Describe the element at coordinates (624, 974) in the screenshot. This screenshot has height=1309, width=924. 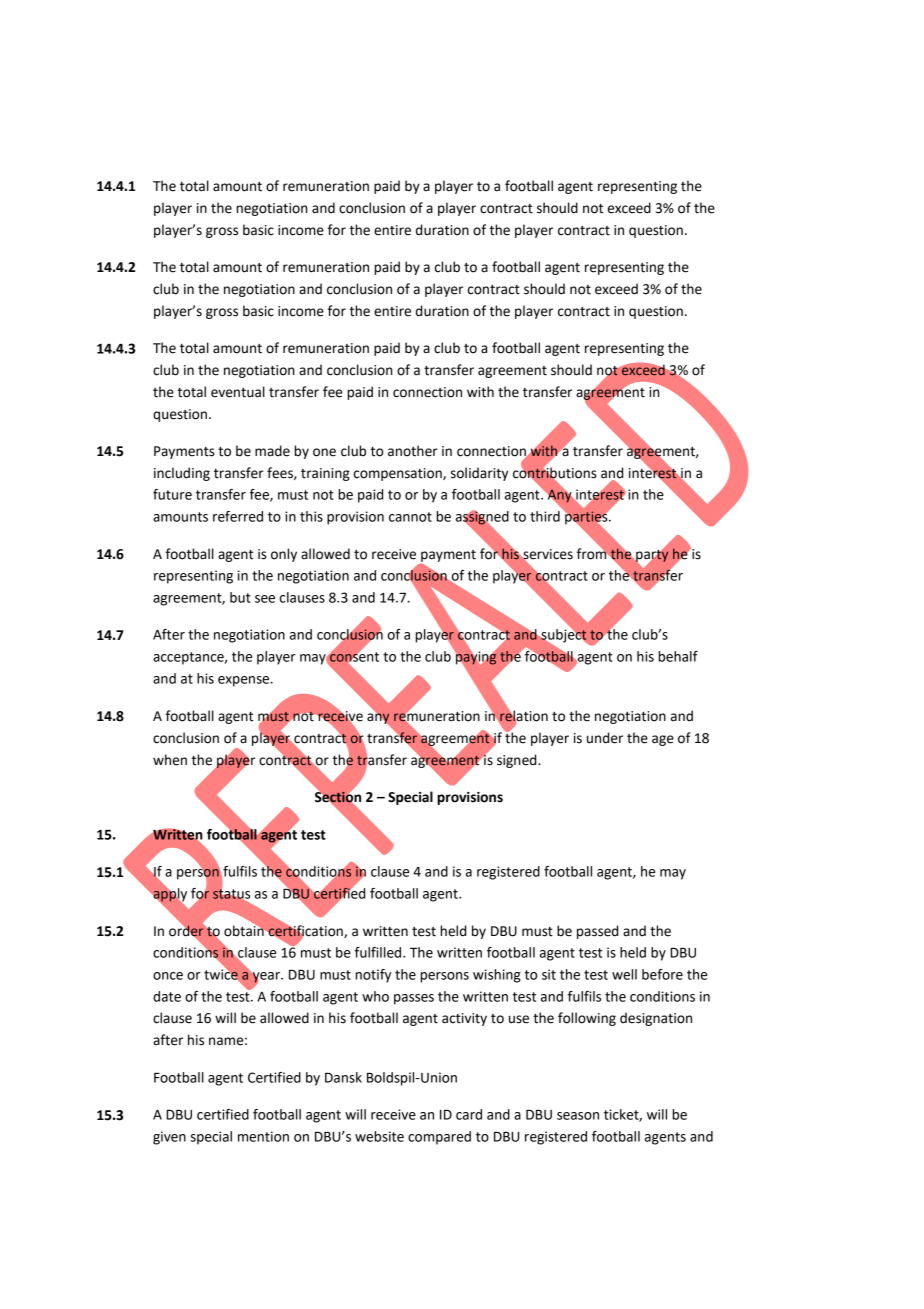
I see `well` at that location.
